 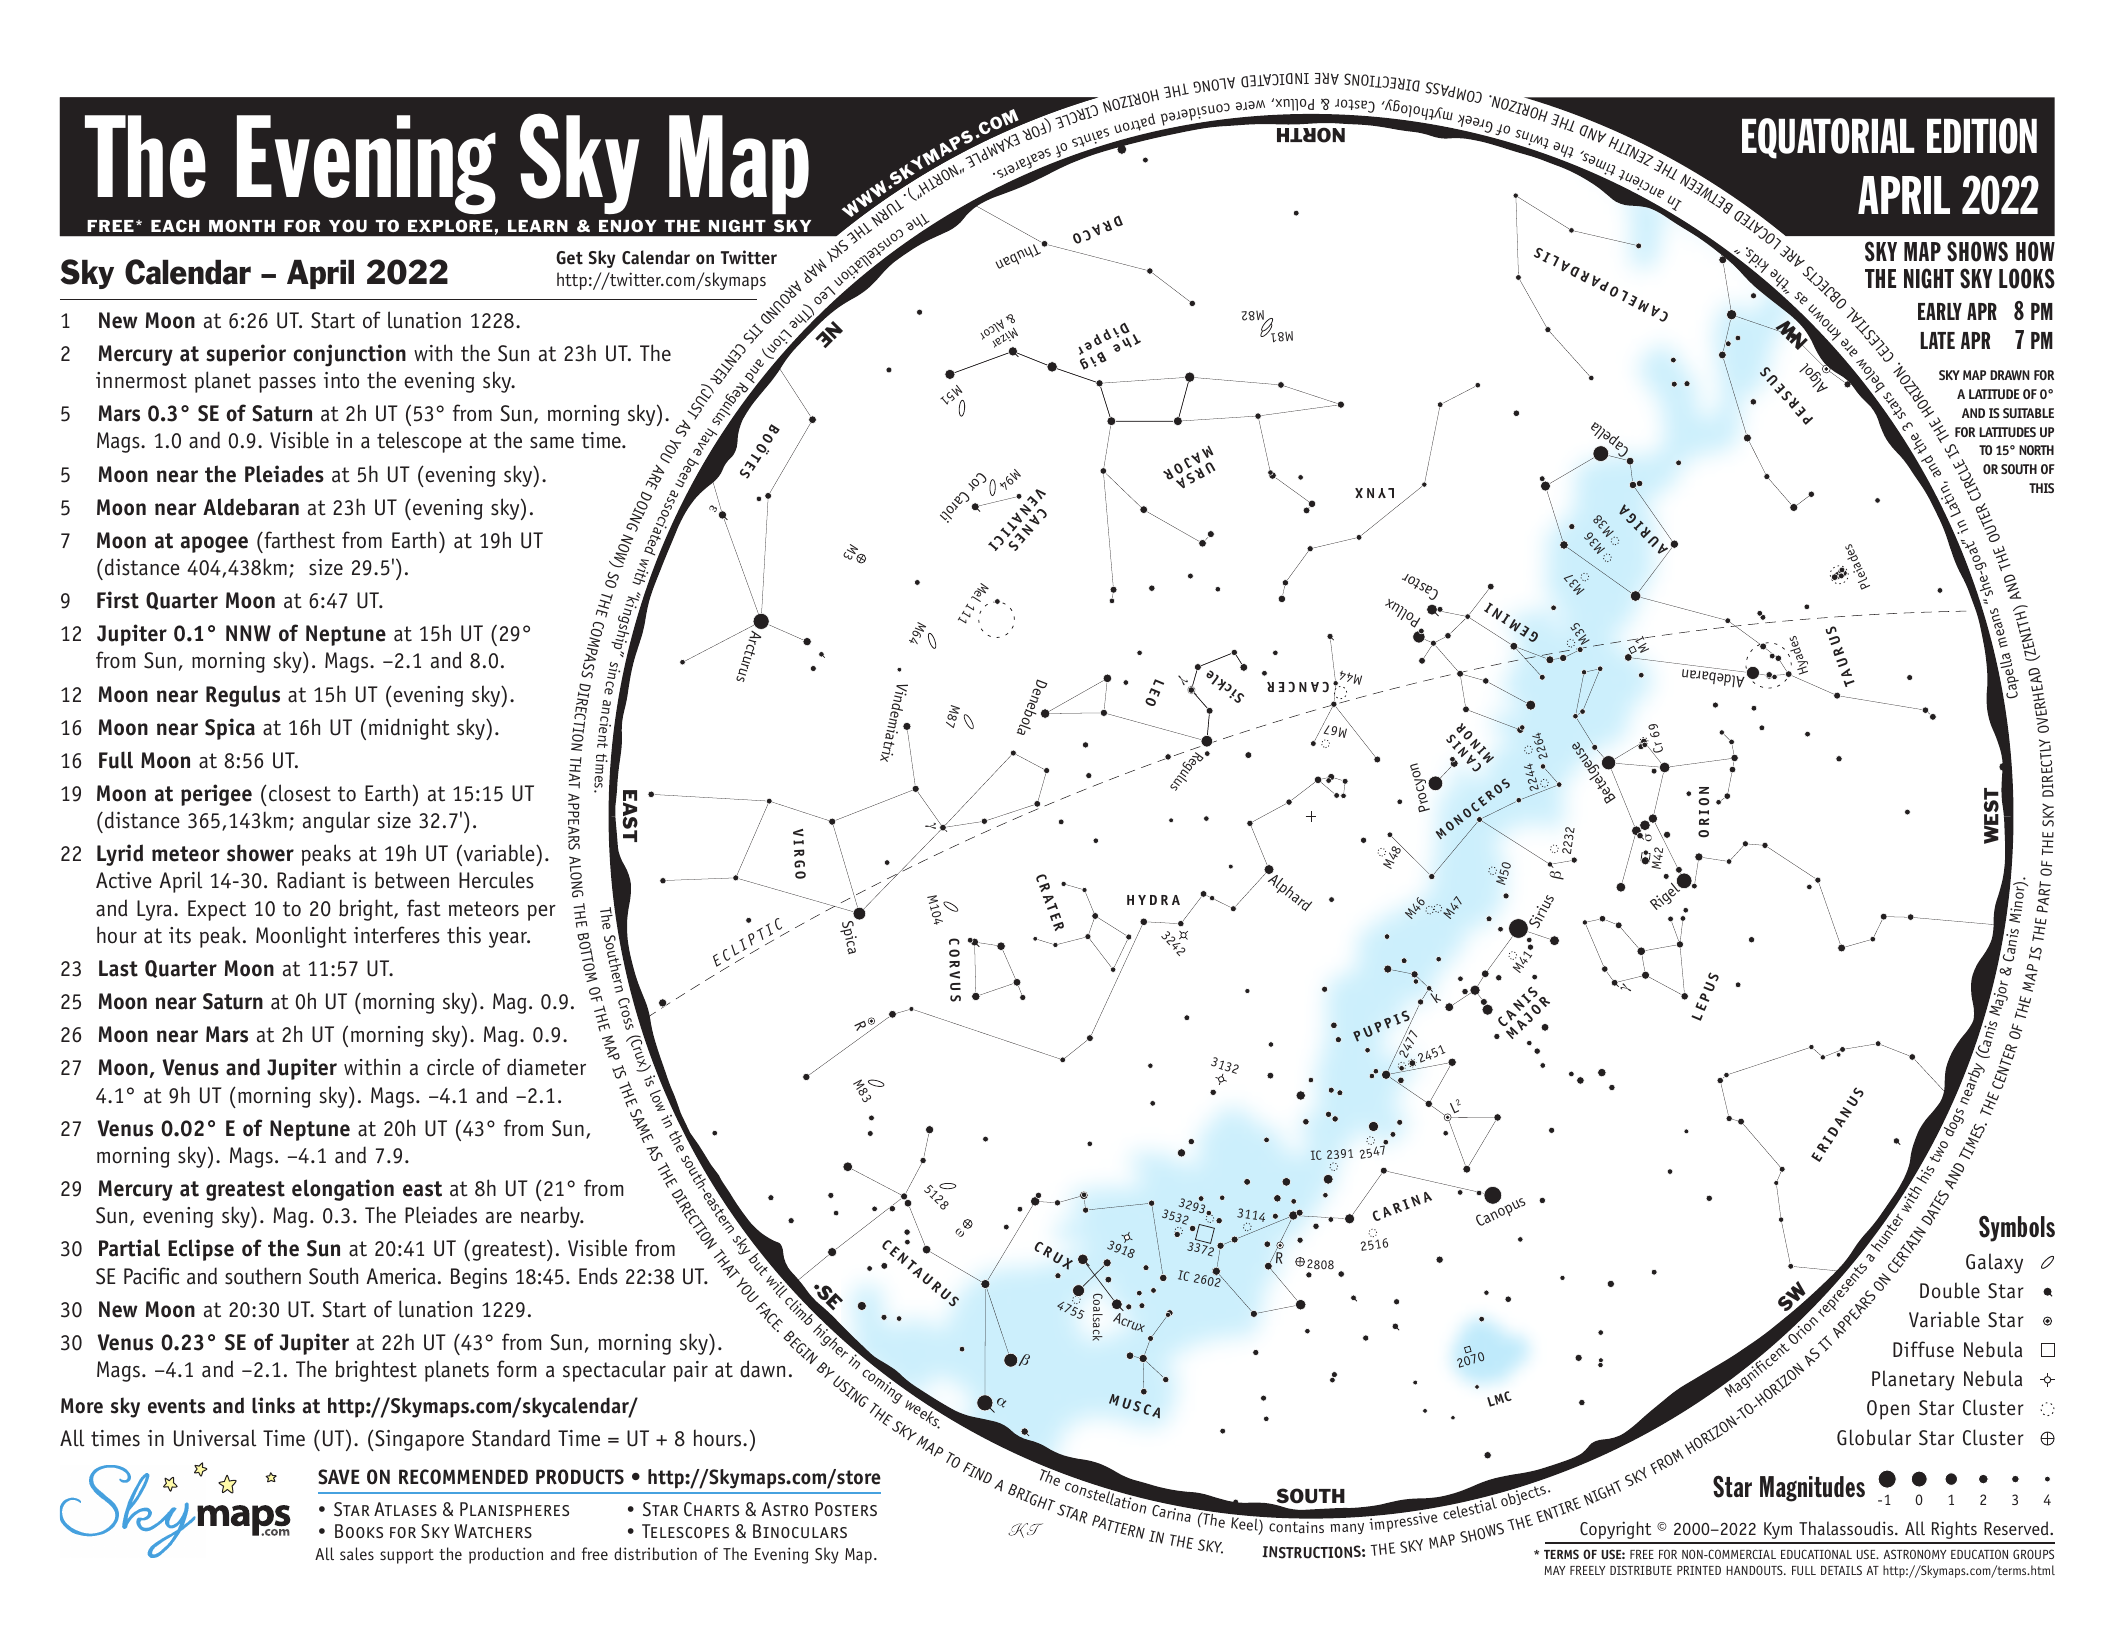 I want to click on Posters, so click(x=846, y=1509).
